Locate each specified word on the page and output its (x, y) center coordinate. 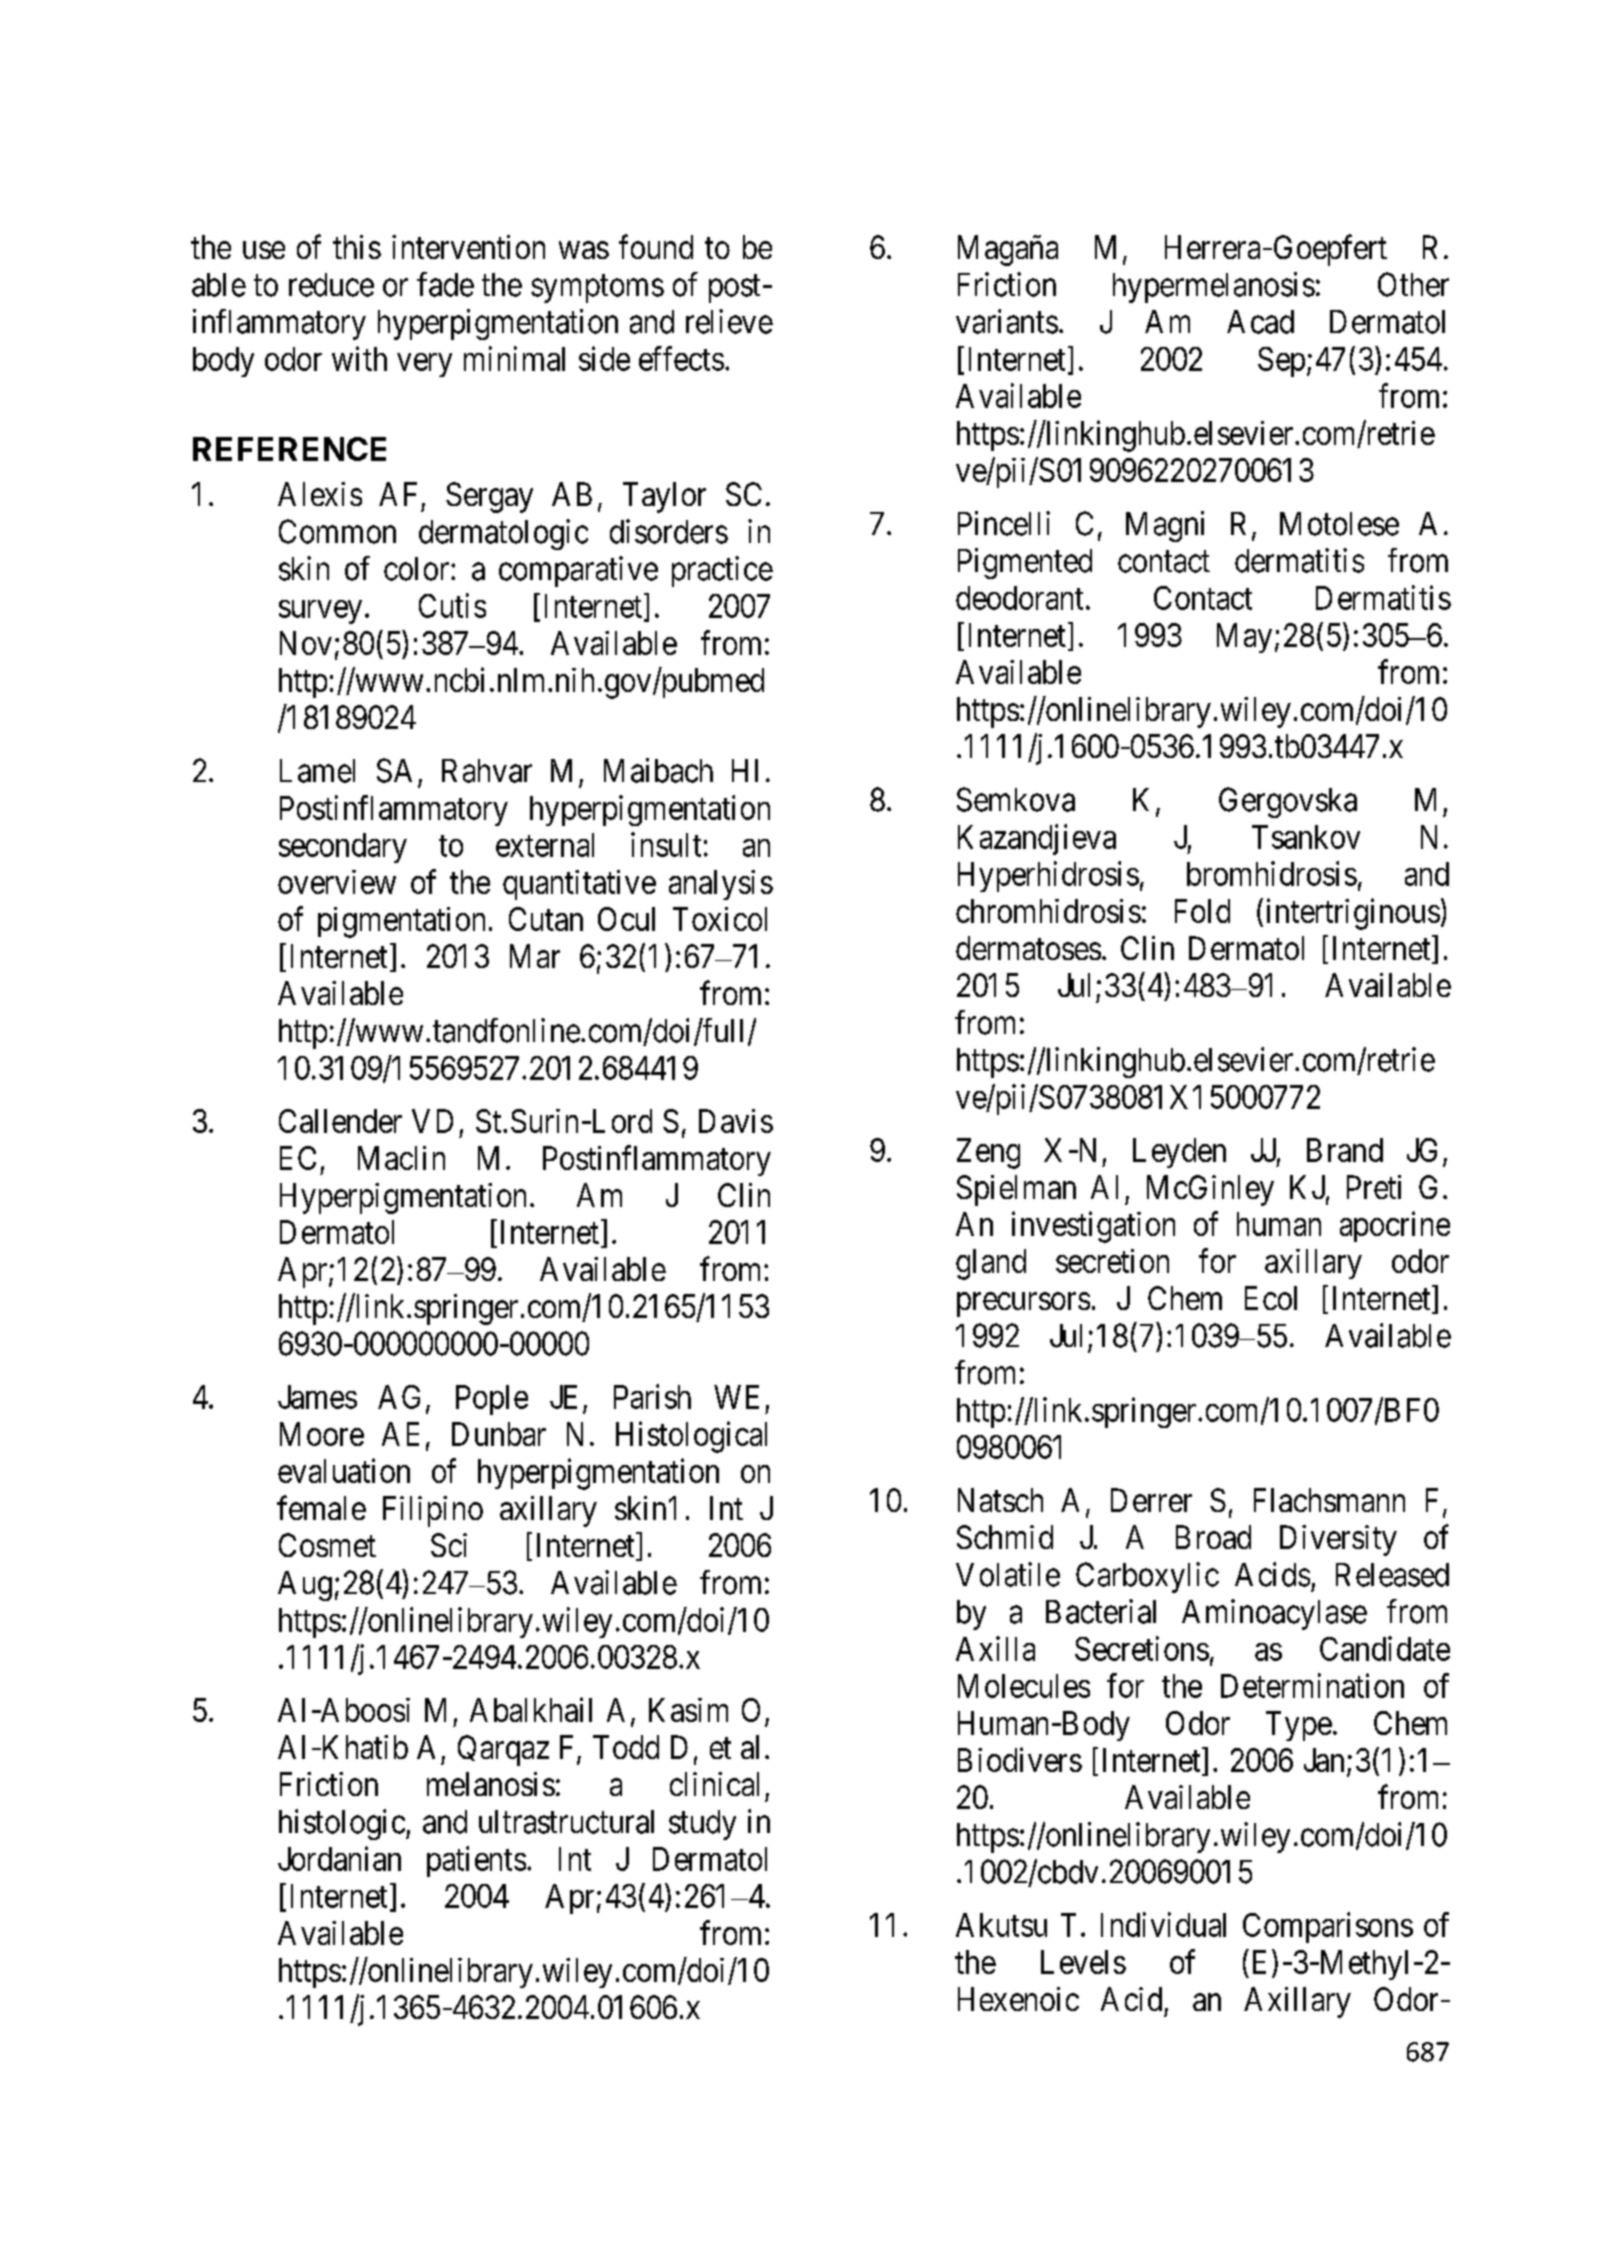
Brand (1345, 1150)
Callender (340, 1121)
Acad (1260, 322)
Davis (736, 1121)
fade (445, 284)
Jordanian (339, 1858)
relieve (729, 321)
